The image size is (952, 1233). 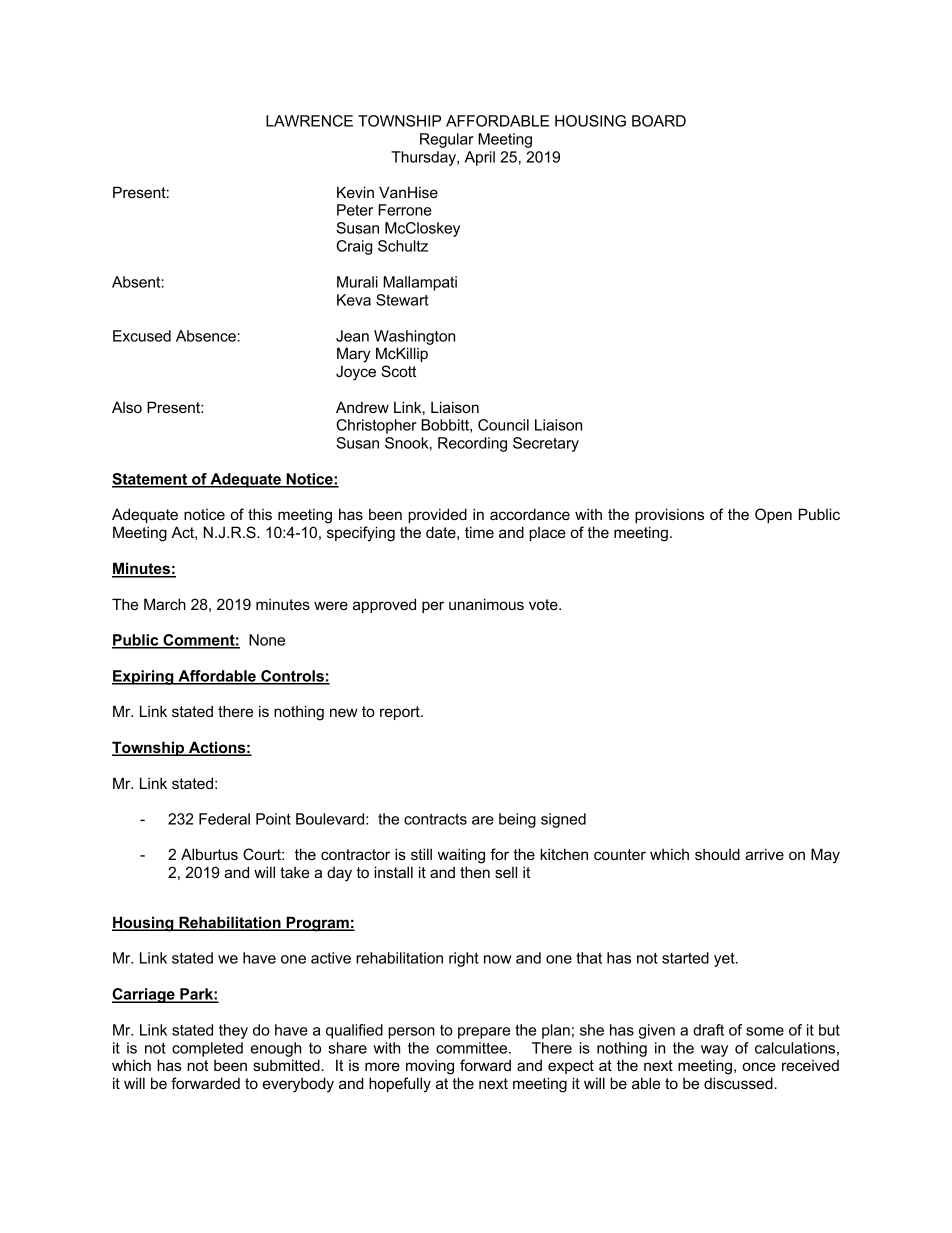 What do you see at coordinates (486, 604) in the page?
I see `unanimous` at bounding box center [486, 604].
